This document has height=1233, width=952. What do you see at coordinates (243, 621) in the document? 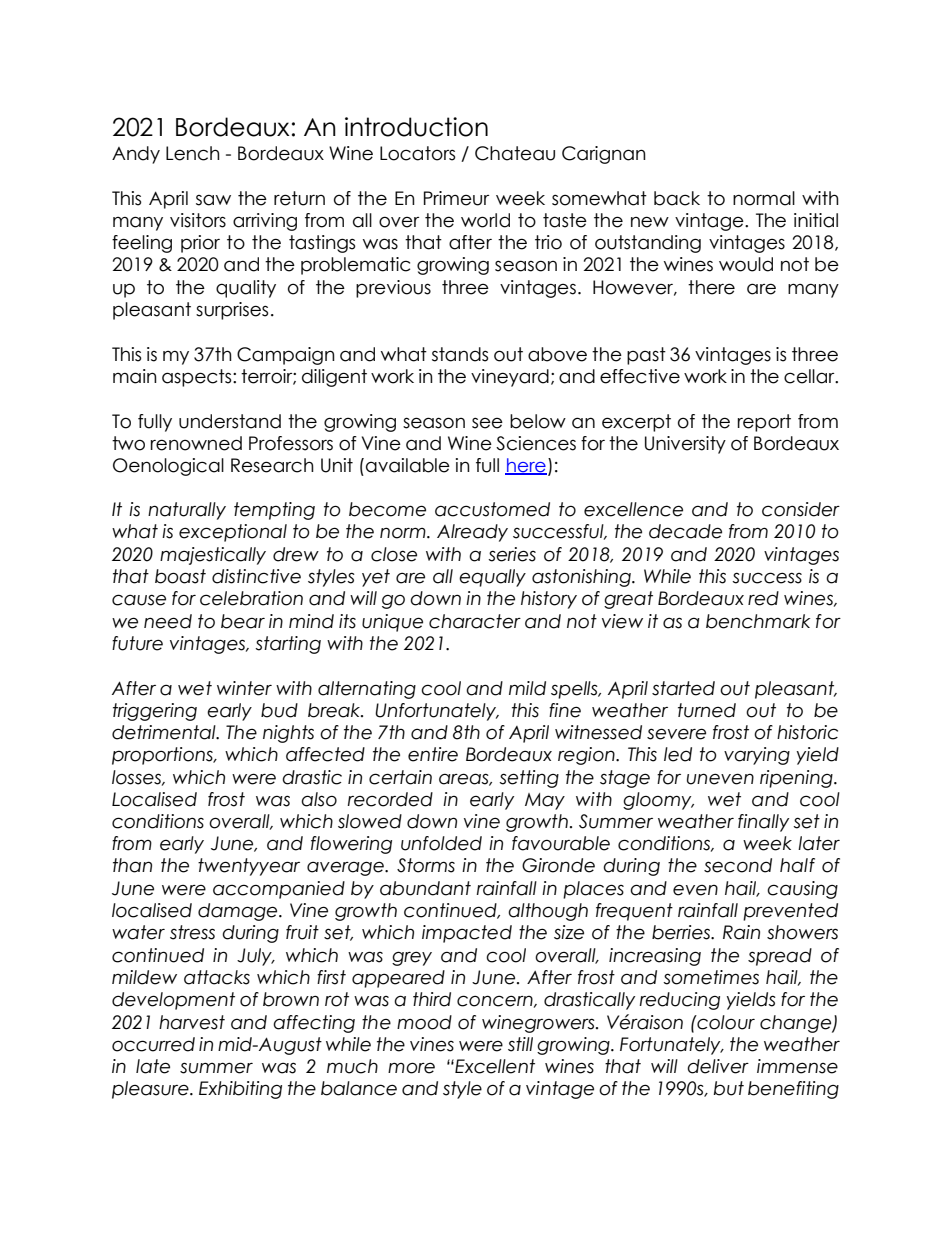
I see `bear` at bounding box center [243, 621].
